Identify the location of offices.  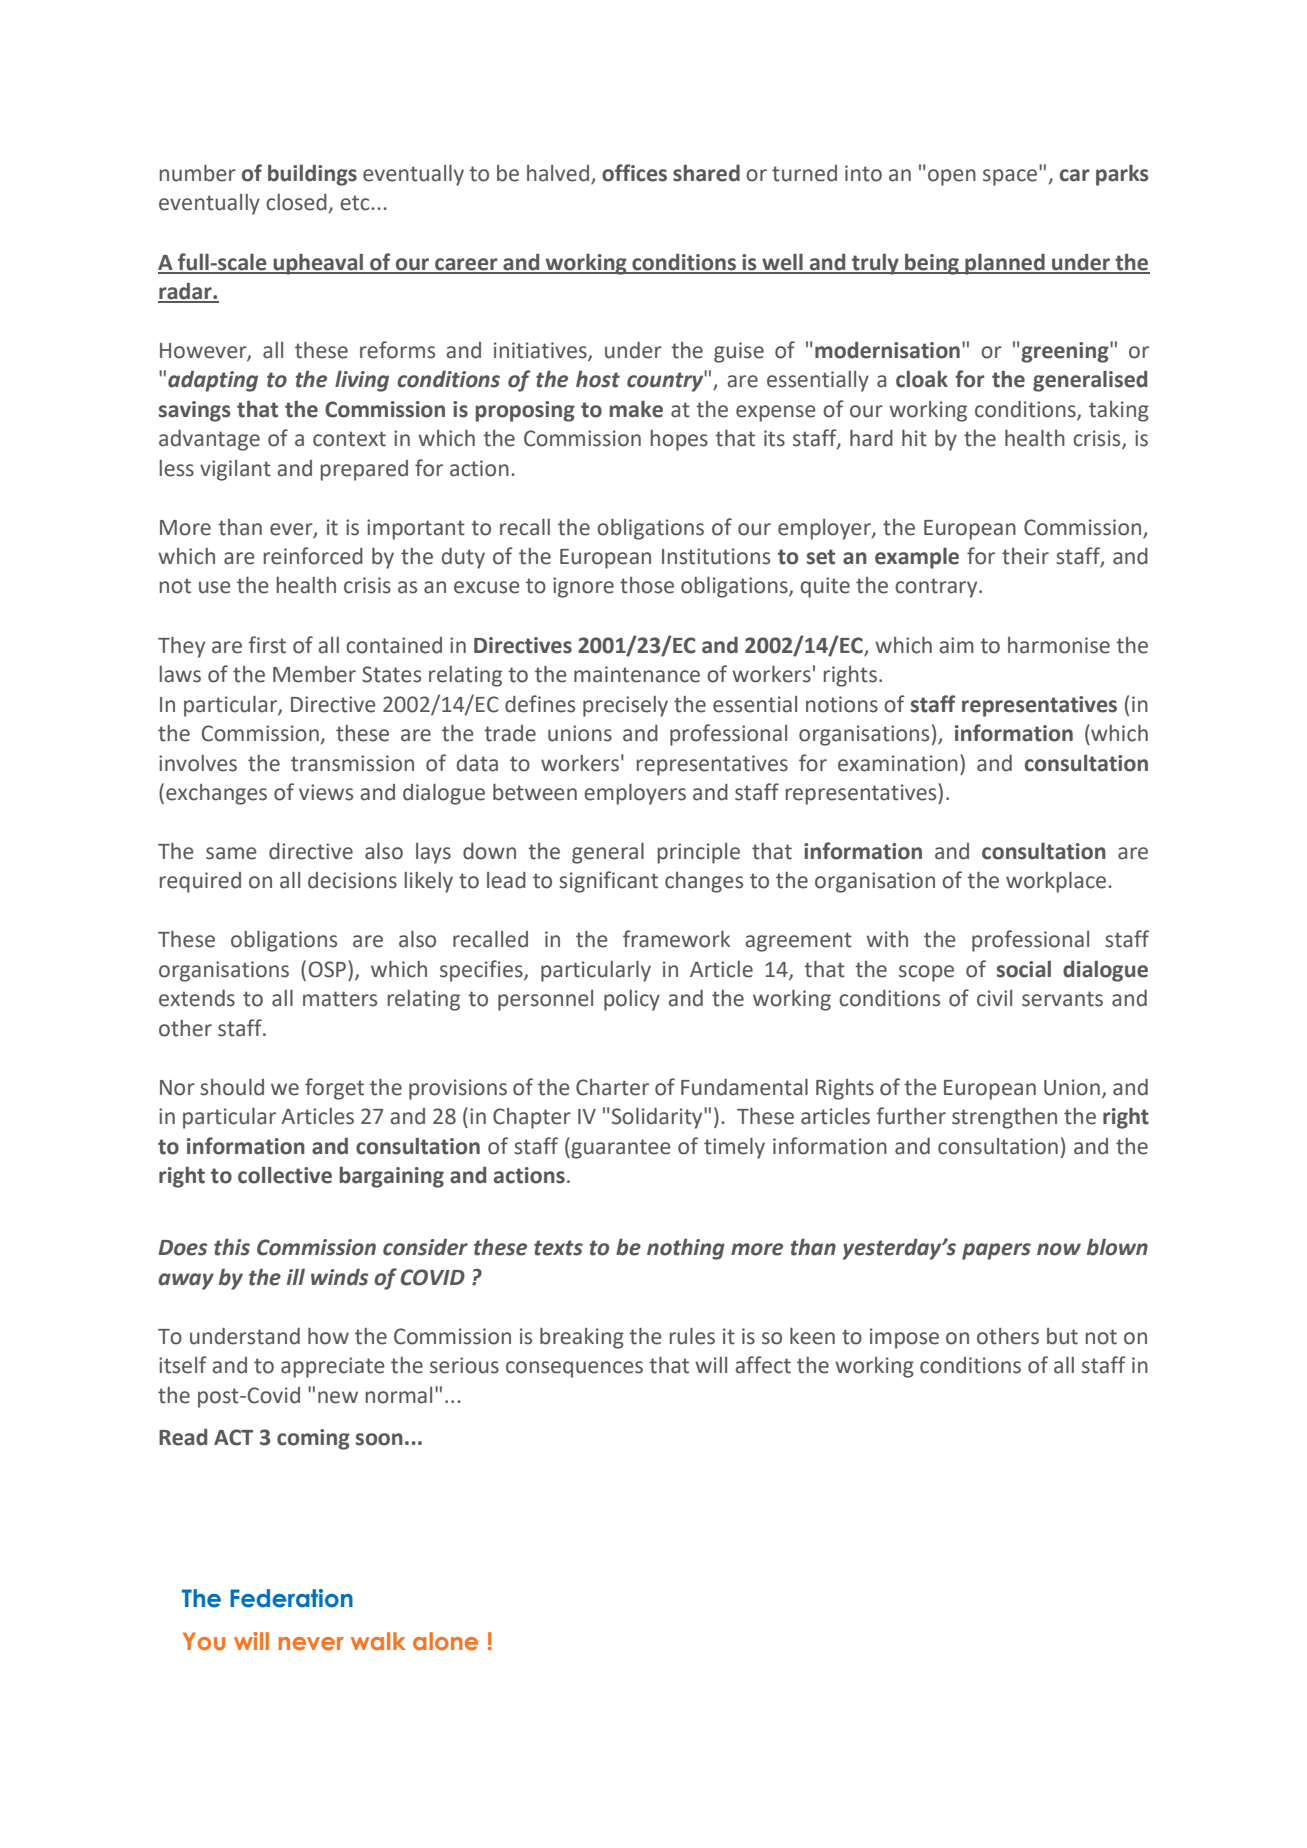
(634, 173).
